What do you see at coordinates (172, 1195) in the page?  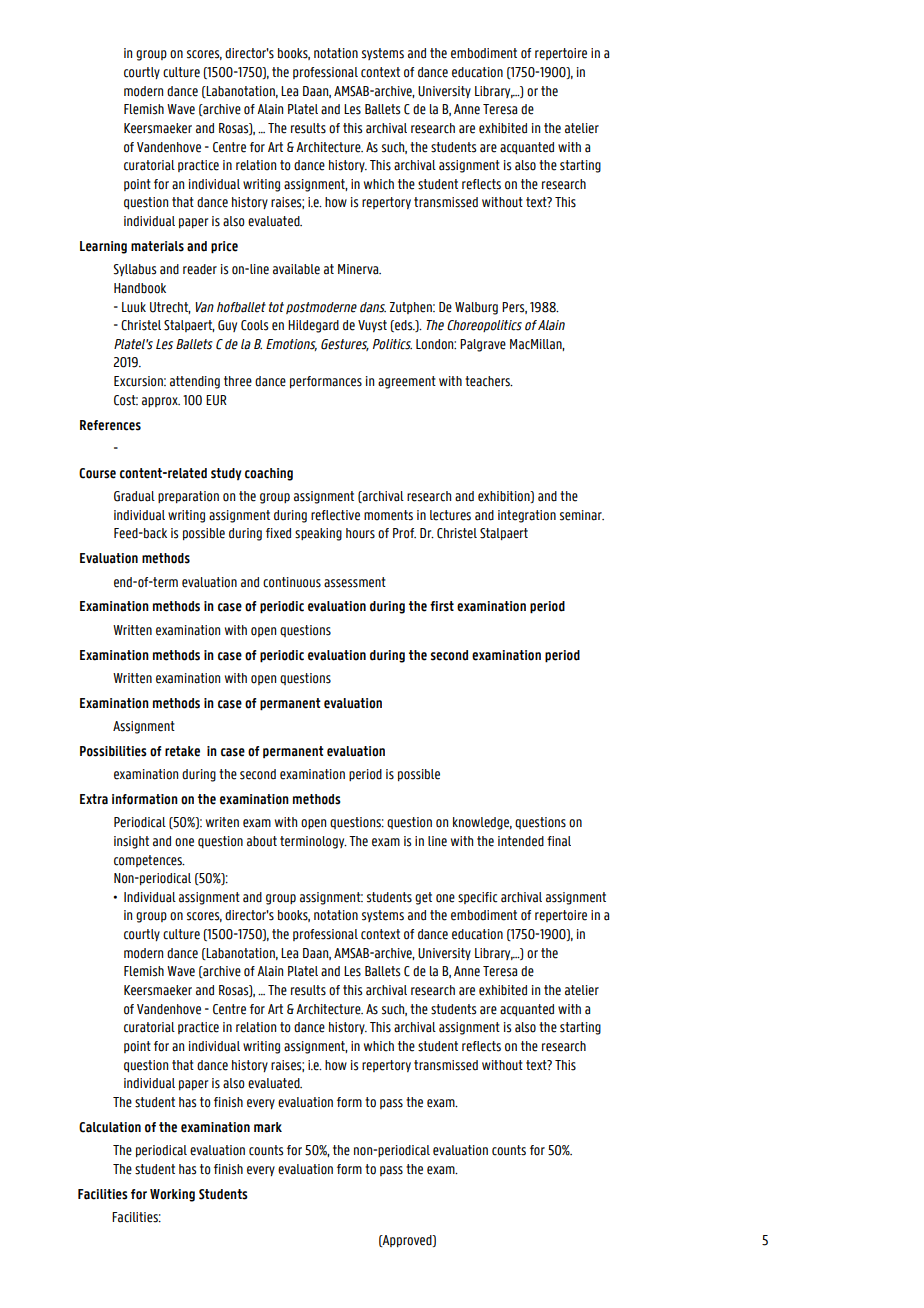 I see `Working` at bounding box center [172, 1195].
